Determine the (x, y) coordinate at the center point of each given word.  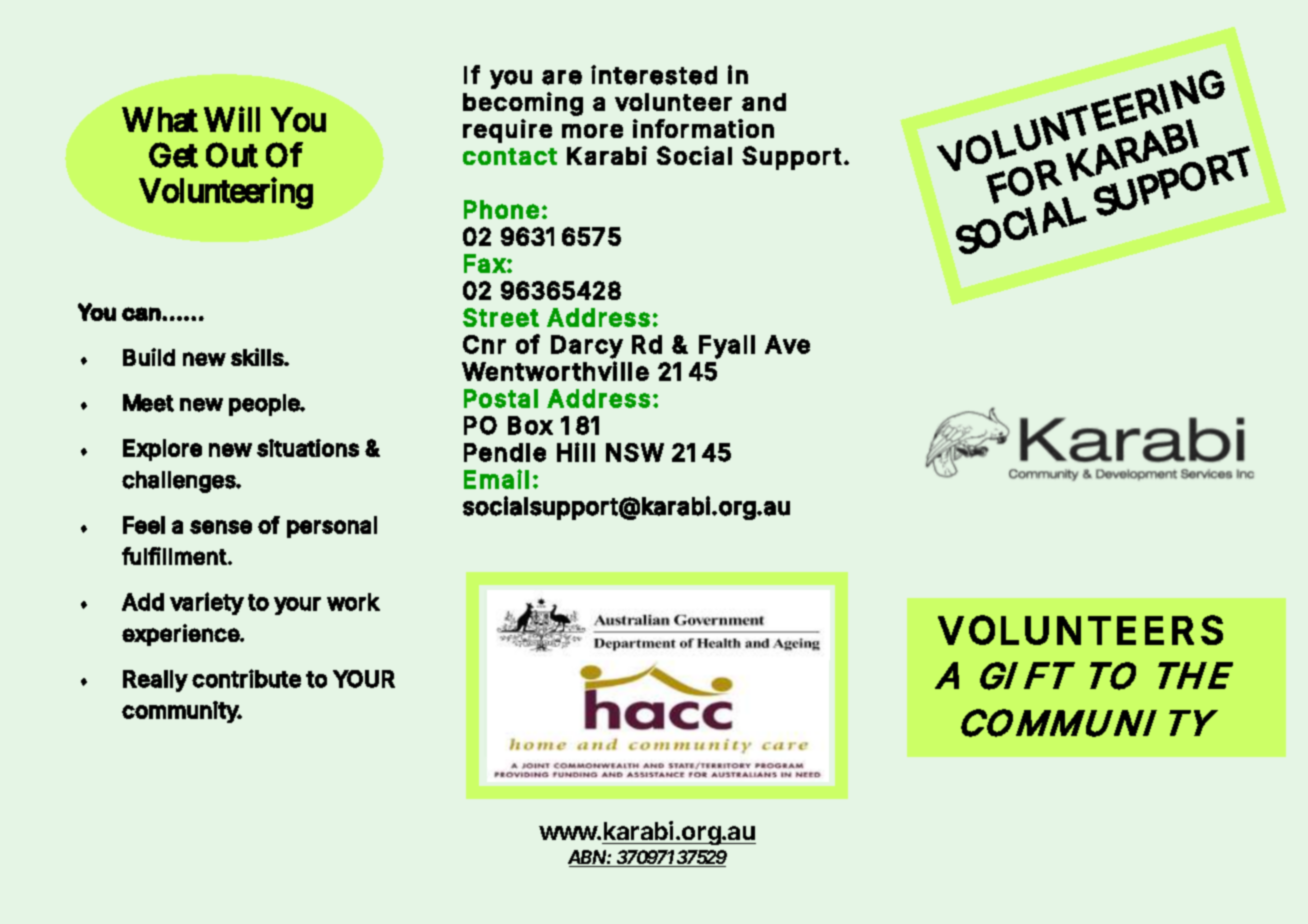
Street (501, 317)
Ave (787, 344)
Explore (162, 450)
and (764, 102)
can (141, 314)
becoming (523, 104)
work (353, 602)
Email (496, 479)
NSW (635, 452)
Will (232, 119)
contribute (246, 678)
